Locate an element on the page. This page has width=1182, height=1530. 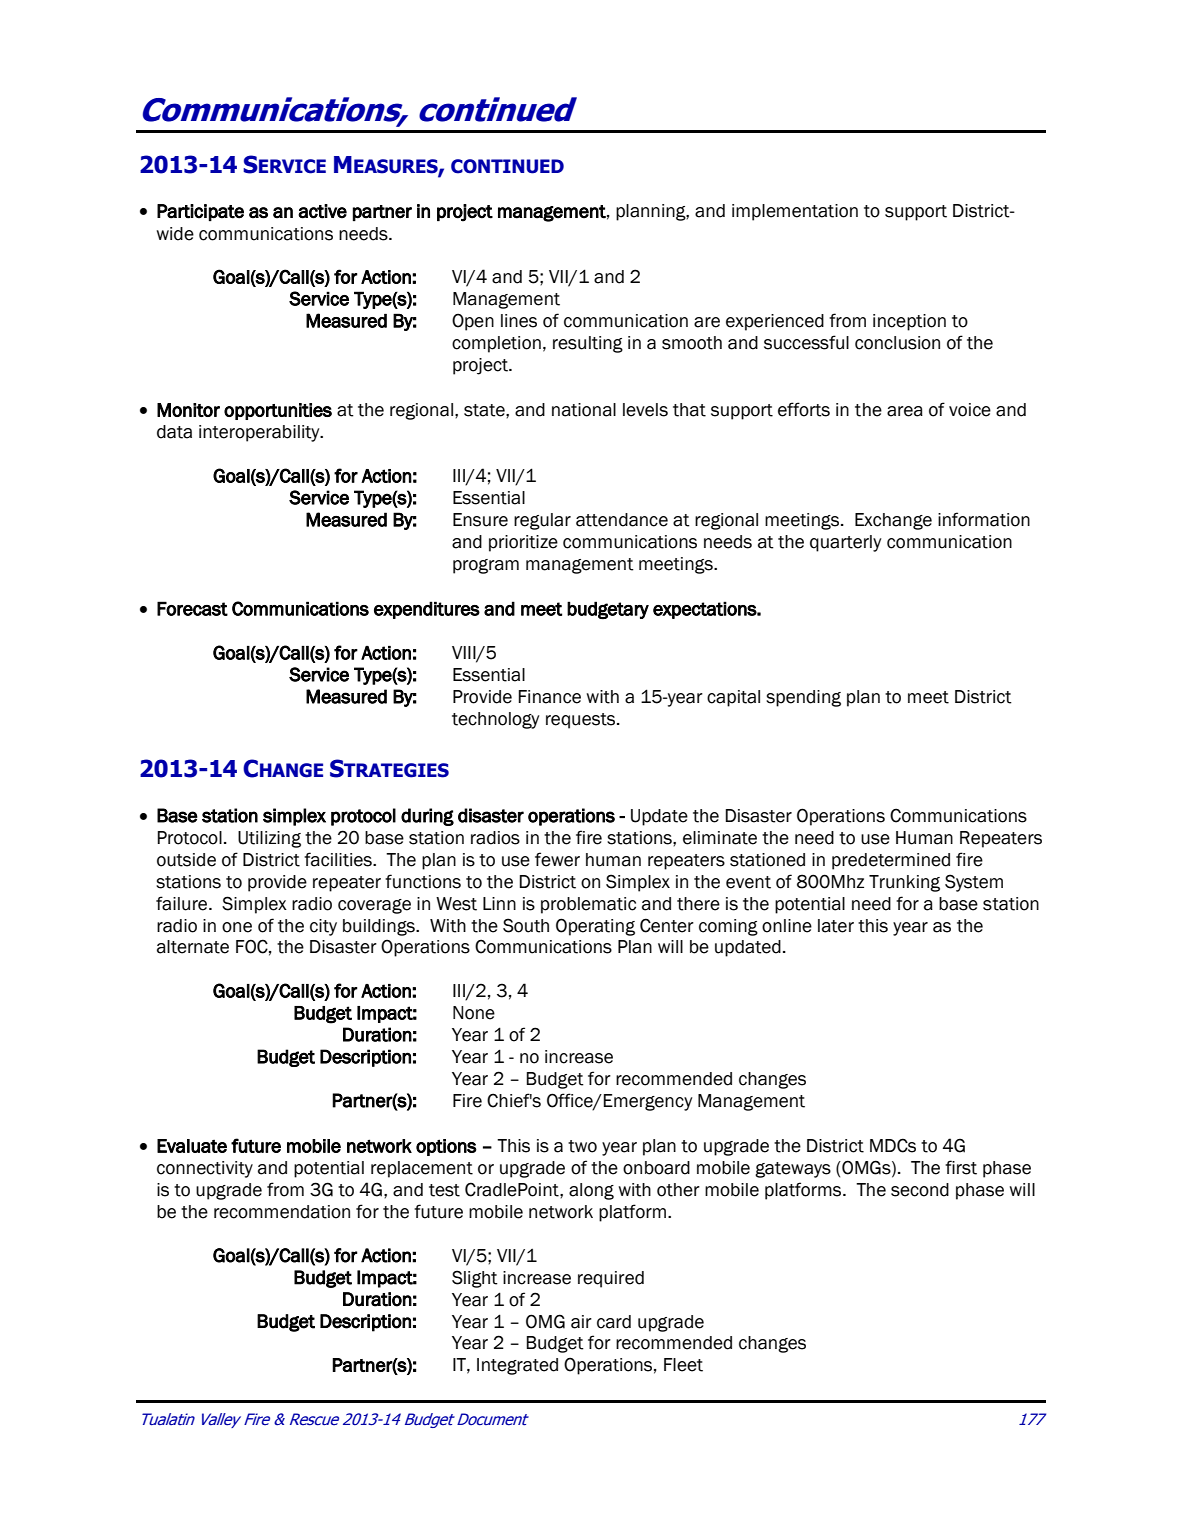
lines is located at coordinates (519, 321).
